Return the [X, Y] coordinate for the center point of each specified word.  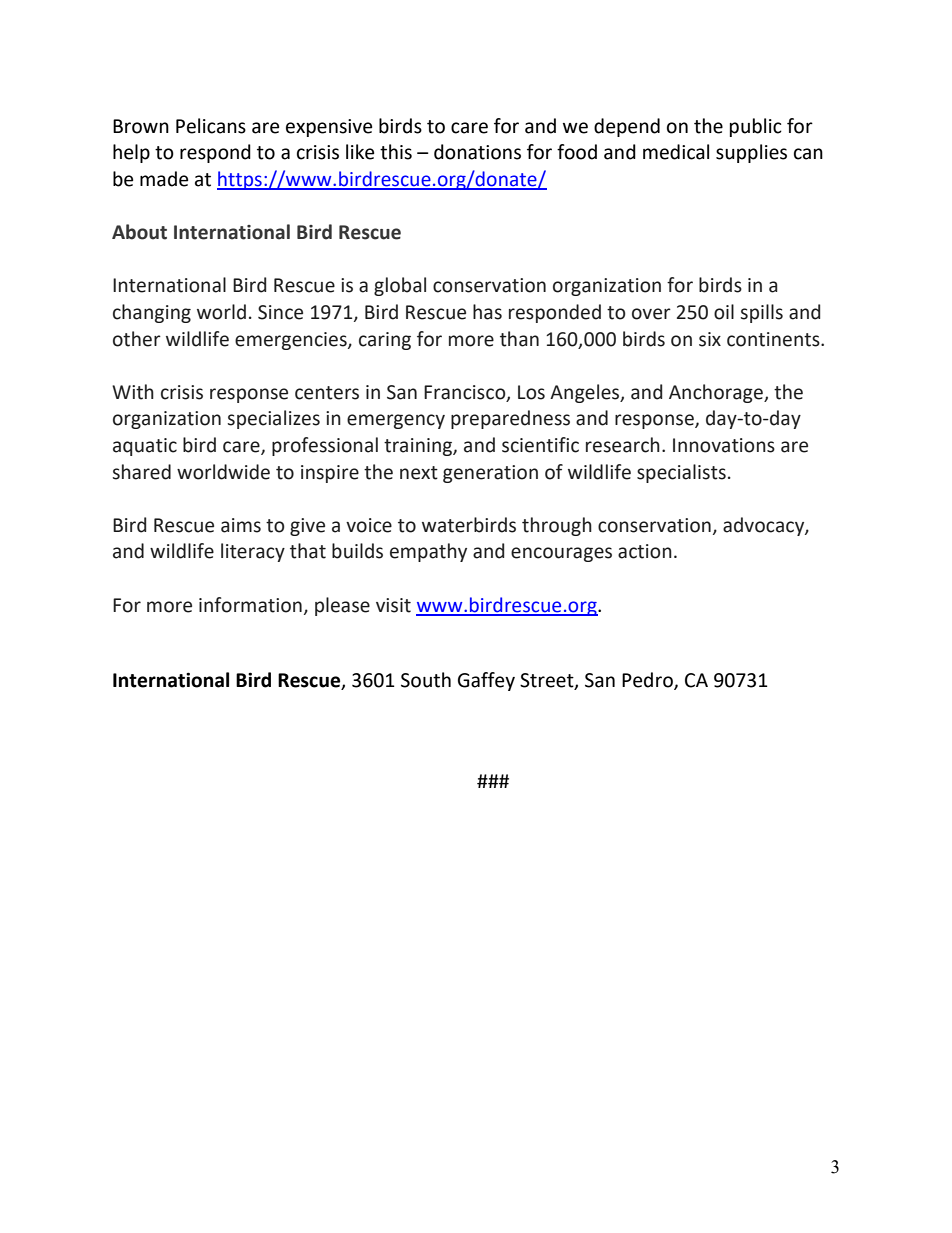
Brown [141, 126]
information [250, 605]
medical [676, 152]
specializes [273, 419]
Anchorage [717, 393]
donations [477, 152]
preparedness [510, 419]
